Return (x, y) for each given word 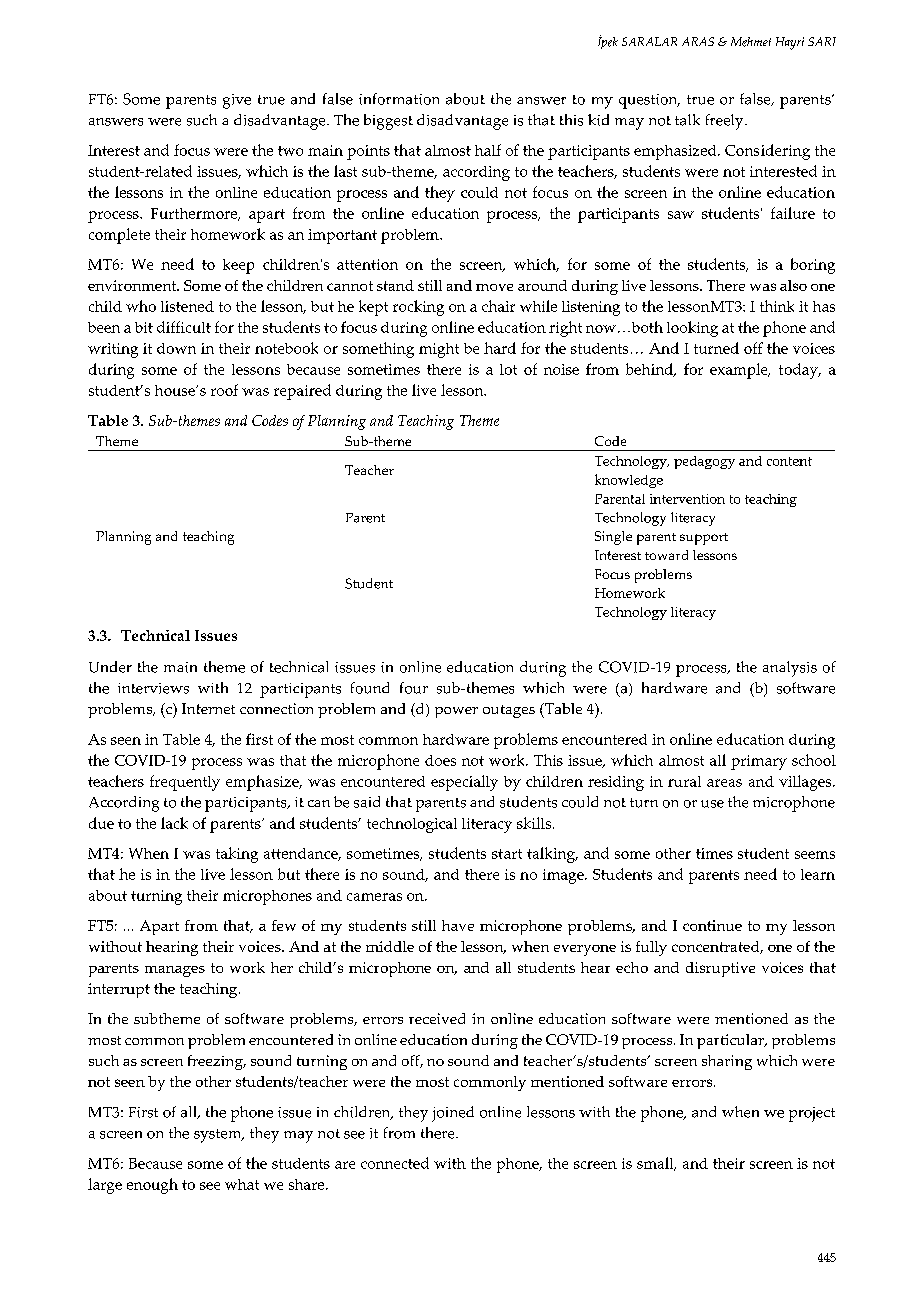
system (219, 1136)
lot (508, 369)
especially (464, 783)
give (237, 101)
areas (724, 783)
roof (224, 390)
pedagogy (704, 462)
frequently (185, 783)
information (399, 99)
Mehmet (751, 42)
